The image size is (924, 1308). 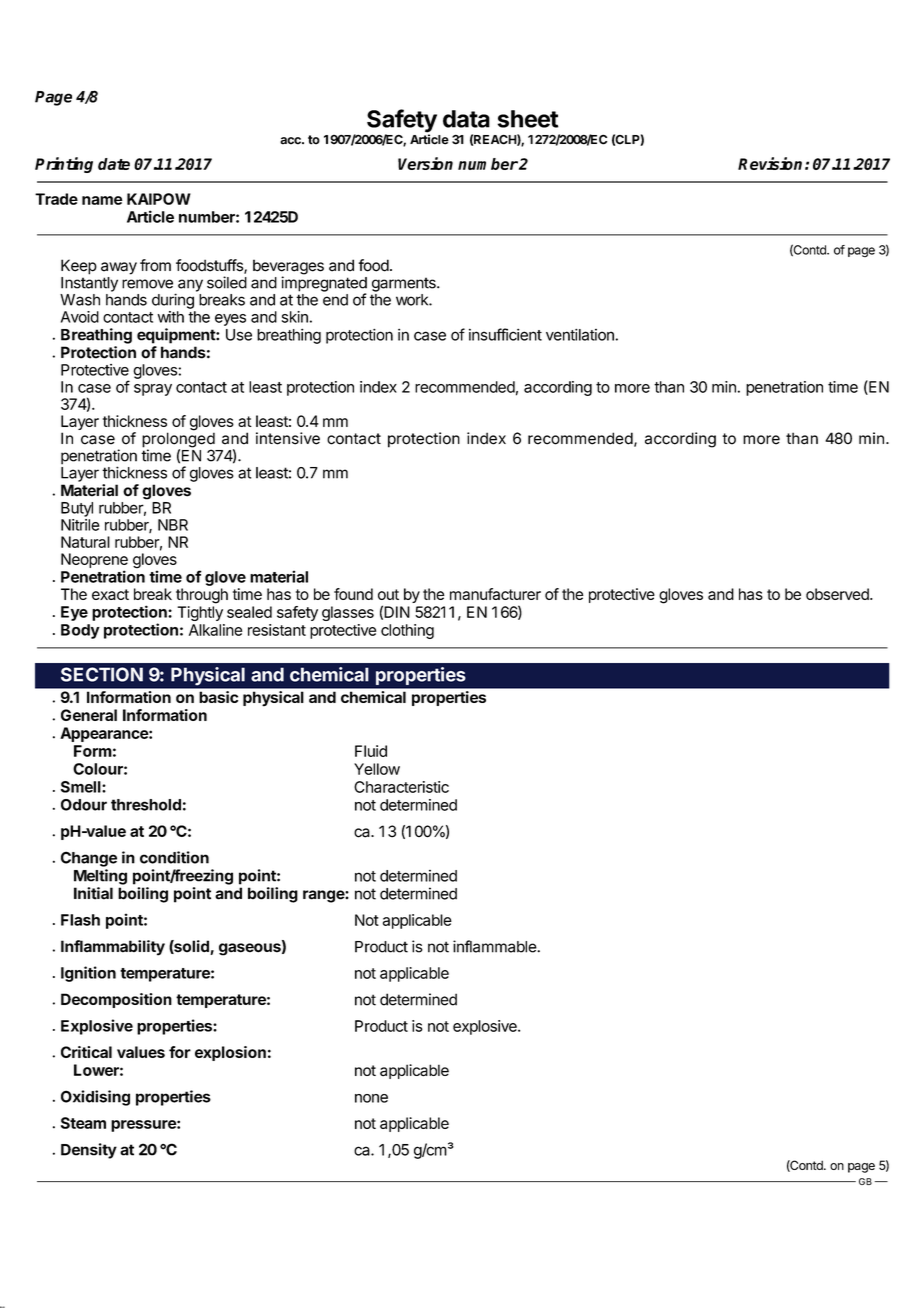 I want to click on Yellow, so click(x=377, y=769).
